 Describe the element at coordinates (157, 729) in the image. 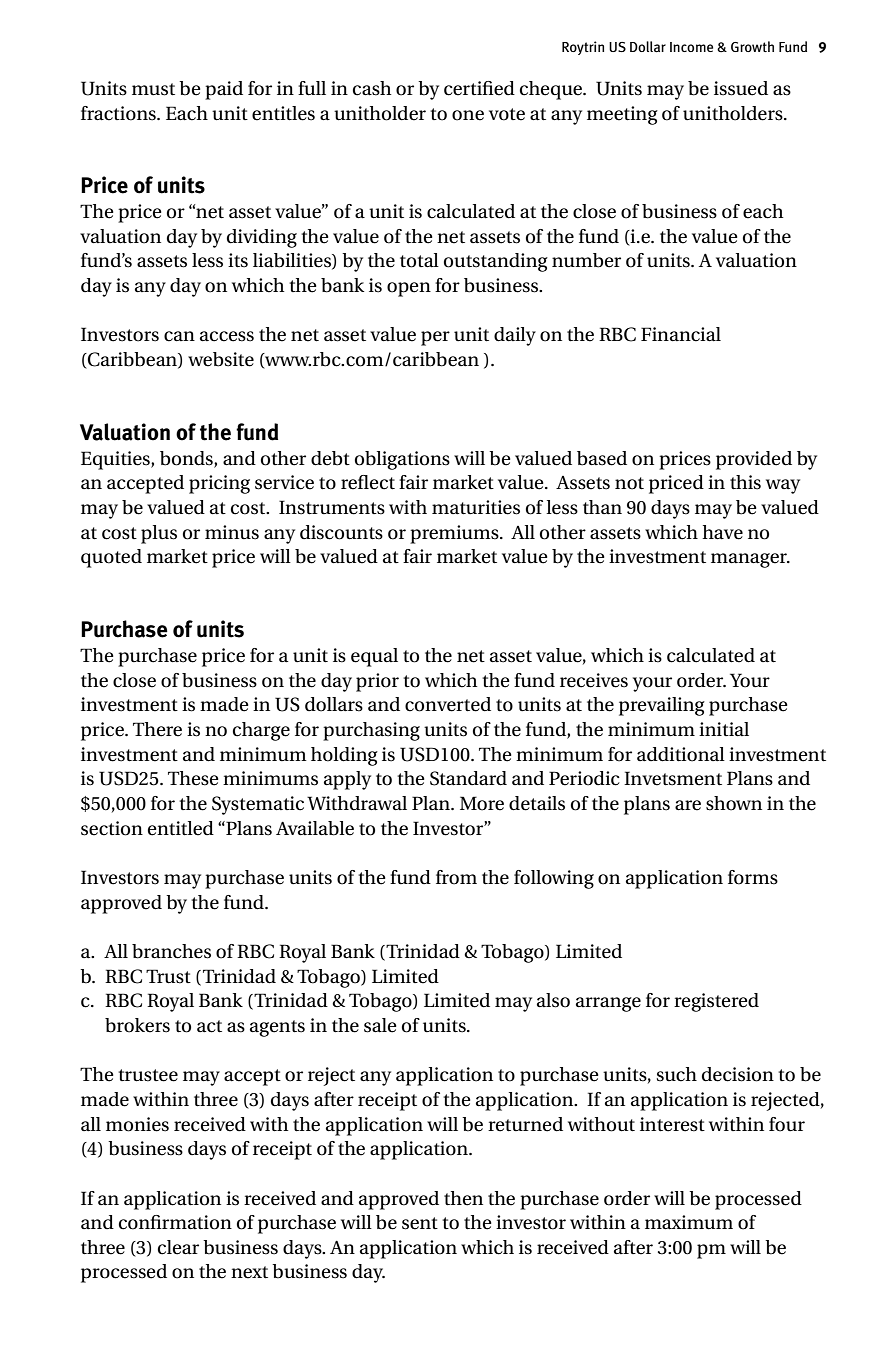

I see `There` at that location.
